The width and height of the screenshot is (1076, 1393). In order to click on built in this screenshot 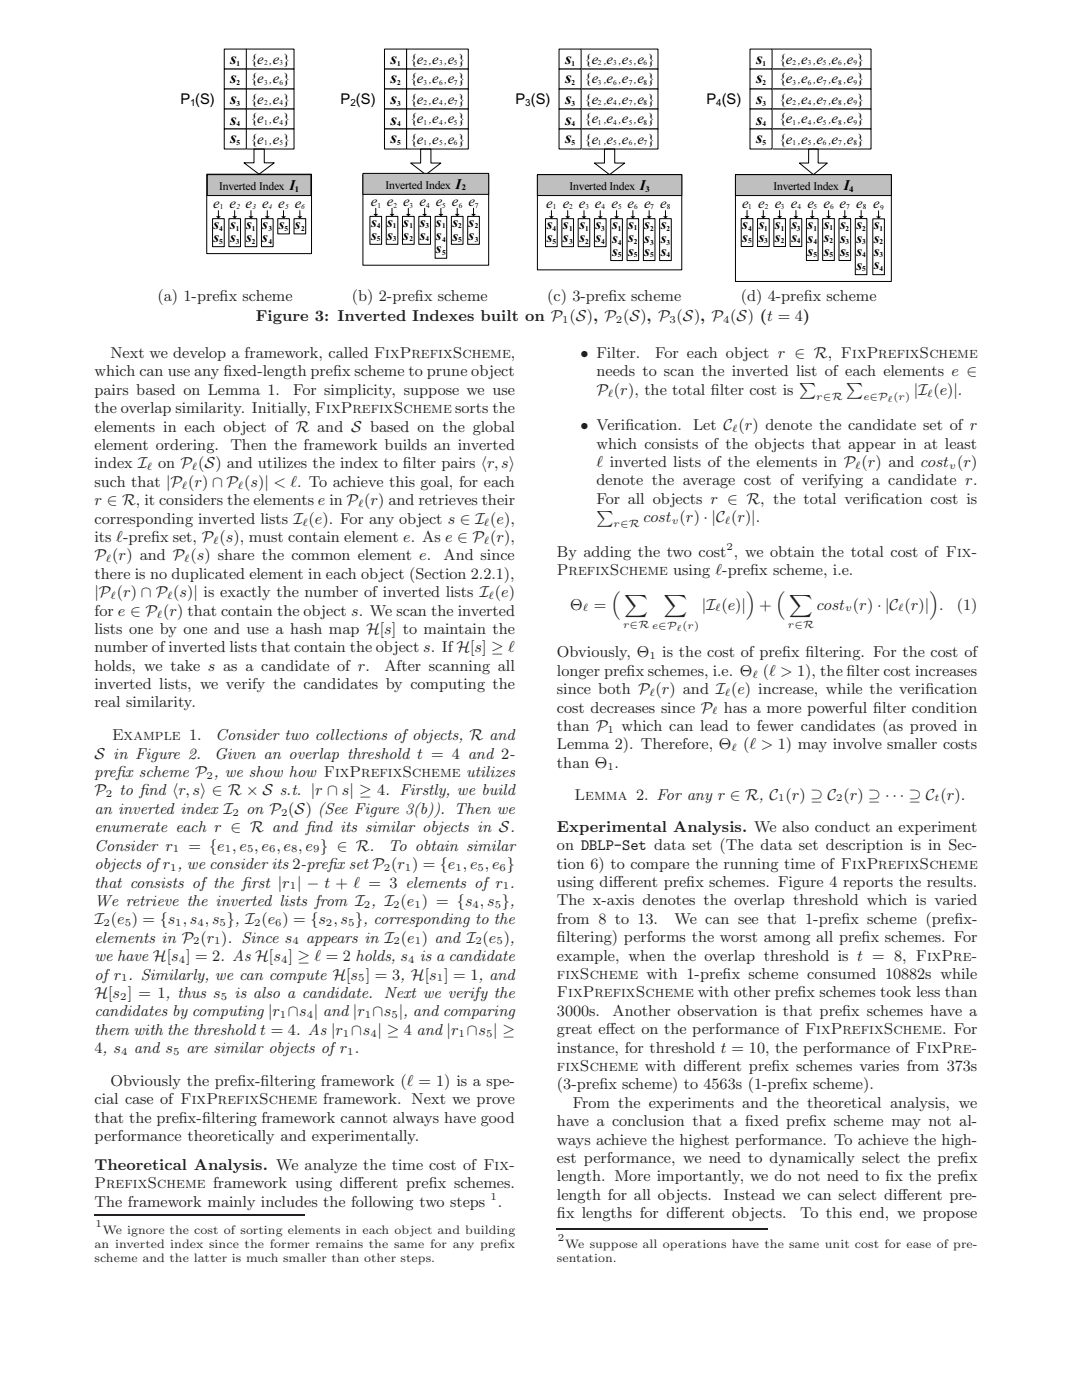, I will do `click(499, 315)`.
